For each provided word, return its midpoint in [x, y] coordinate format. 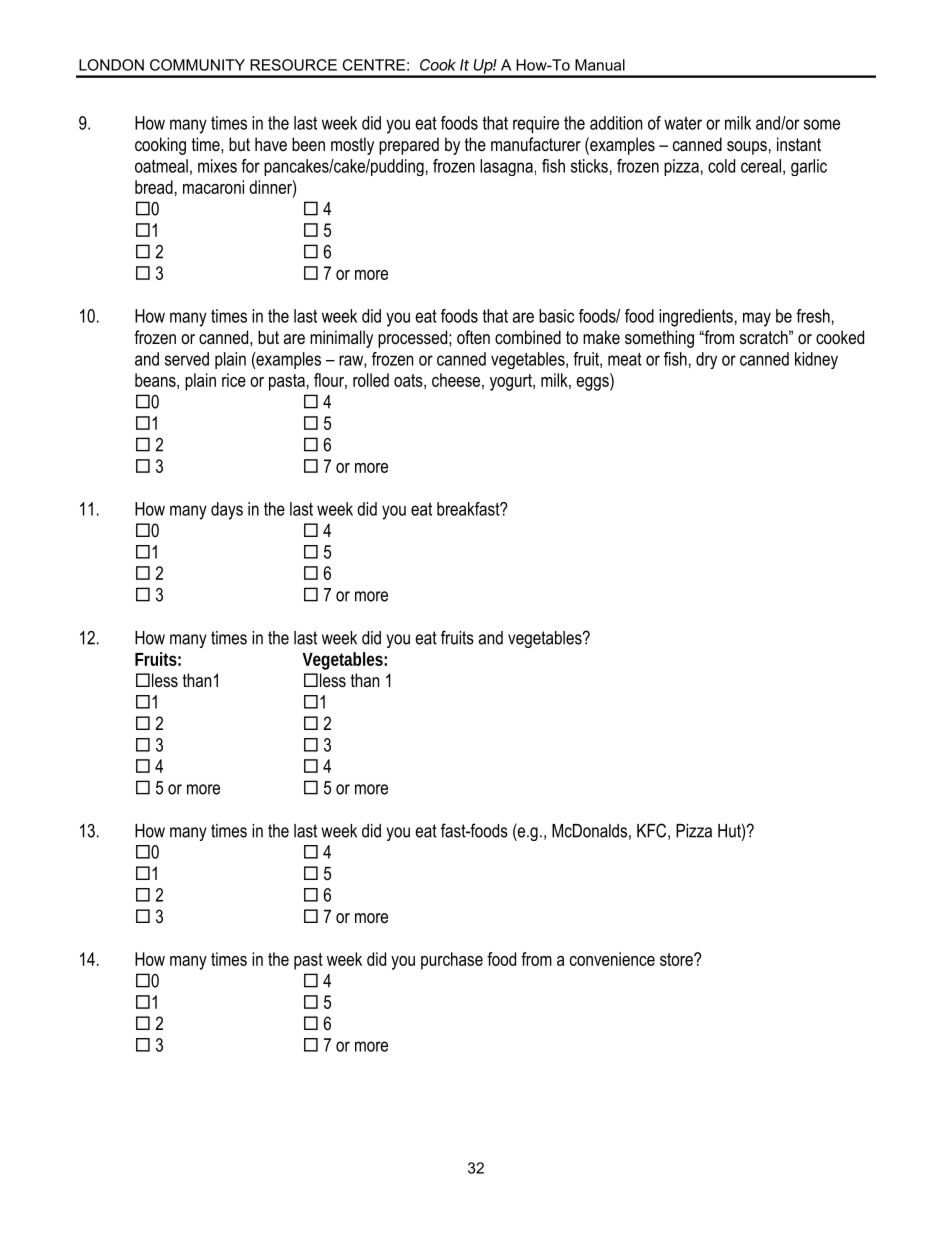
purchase [452, 961]
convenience [612, 959]
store [677, 959]
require [536, 125]
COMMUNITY [197, 65]
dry [706, 360]
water [683, 123]
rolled [371, 380]
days [227, 511]
